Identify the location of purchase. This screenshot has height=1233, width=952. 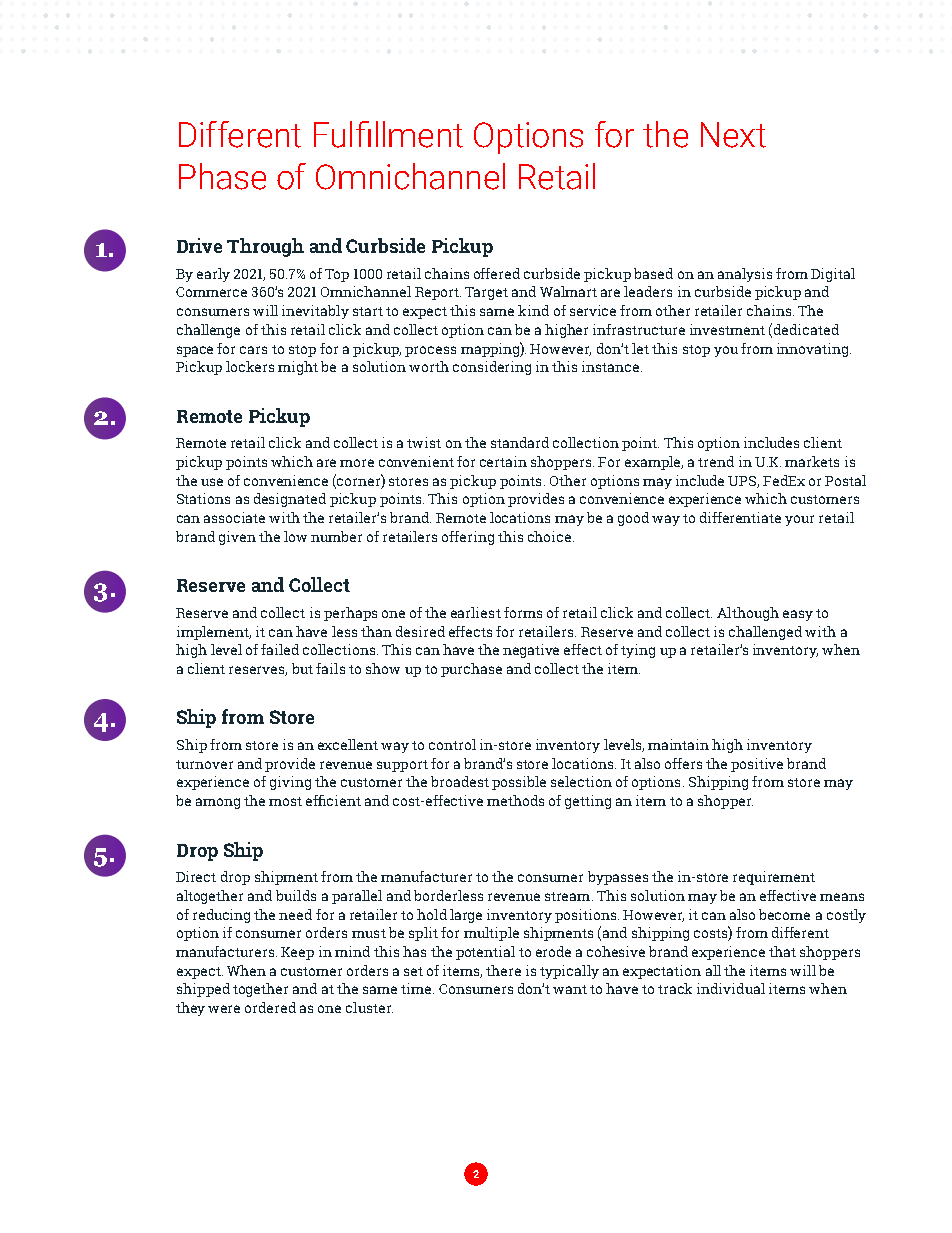
(471, 670).
